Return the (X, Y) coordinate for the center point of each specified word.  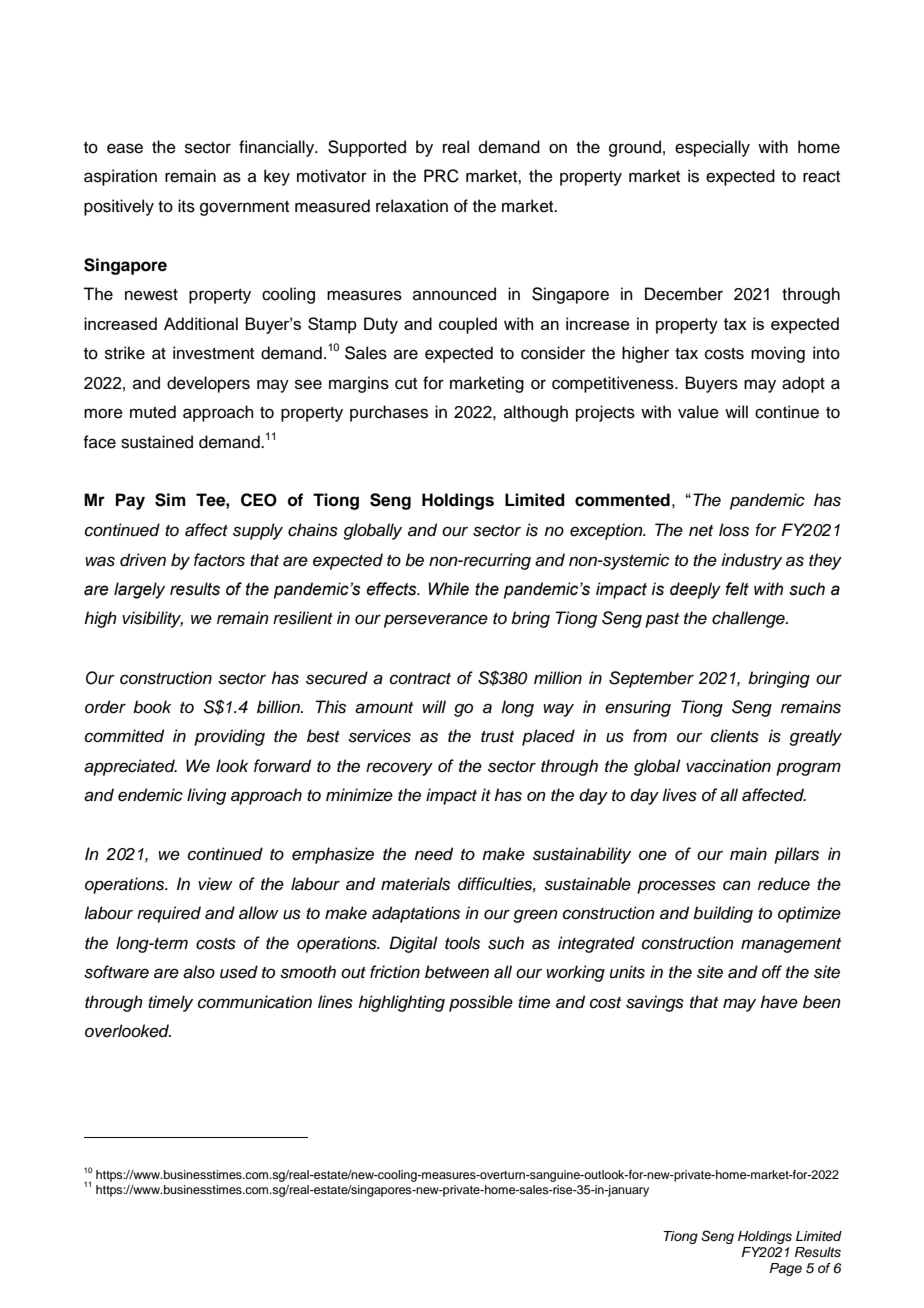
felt (737, 589)
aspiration (120, 177)
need (433, 854)
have (779, 1002)
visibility (152, 619)
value (698, 412)
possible (481, 1003)
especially (712, 148)
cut (406, 384)
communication (255, 1002)
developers (208, 384)
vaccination (728, 766)
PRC (441, 176)
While (448, 589)
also (199, 972)
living (206, 796)
